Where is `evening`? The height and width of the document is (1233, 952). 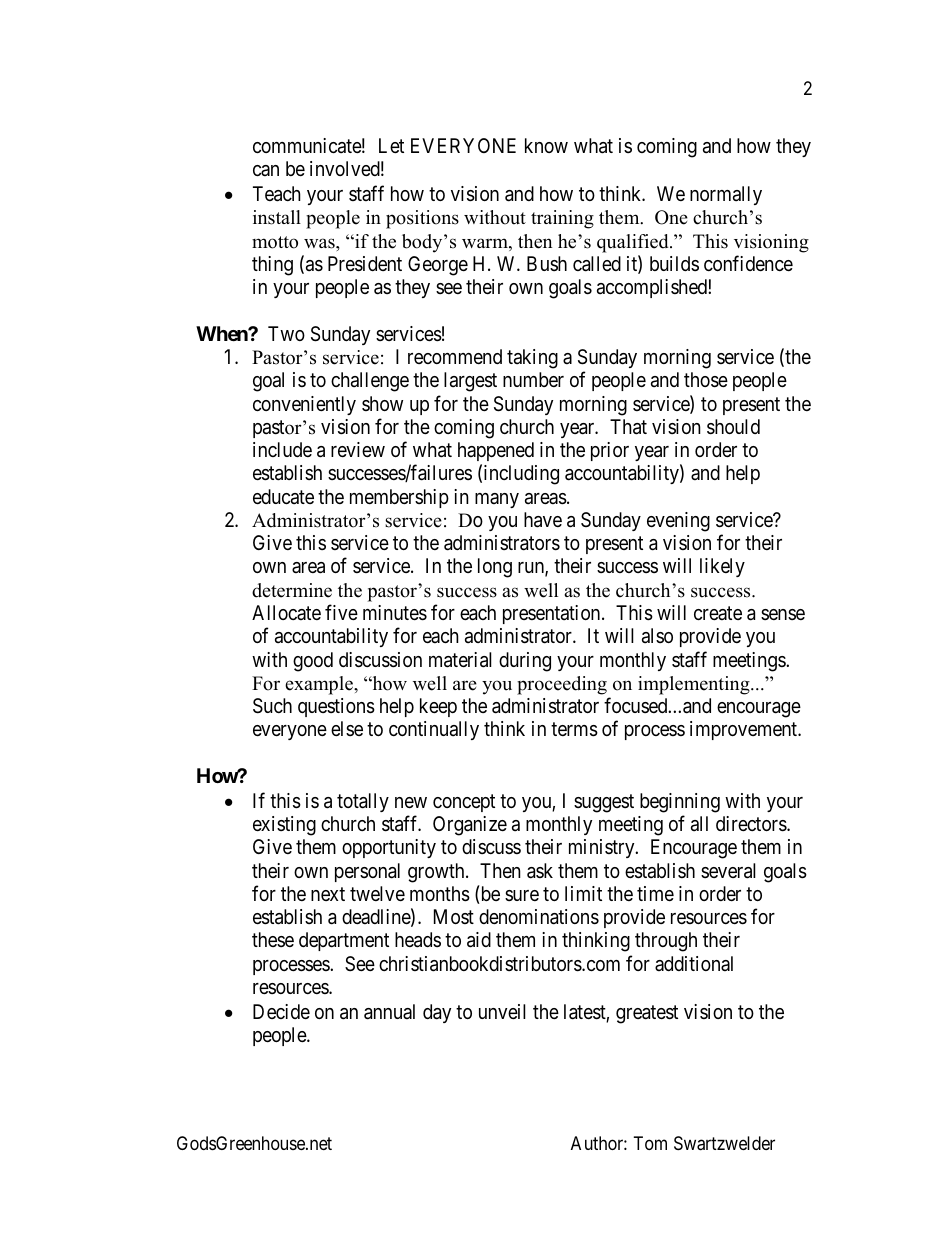
evening is located at coordinates (678, 522).
